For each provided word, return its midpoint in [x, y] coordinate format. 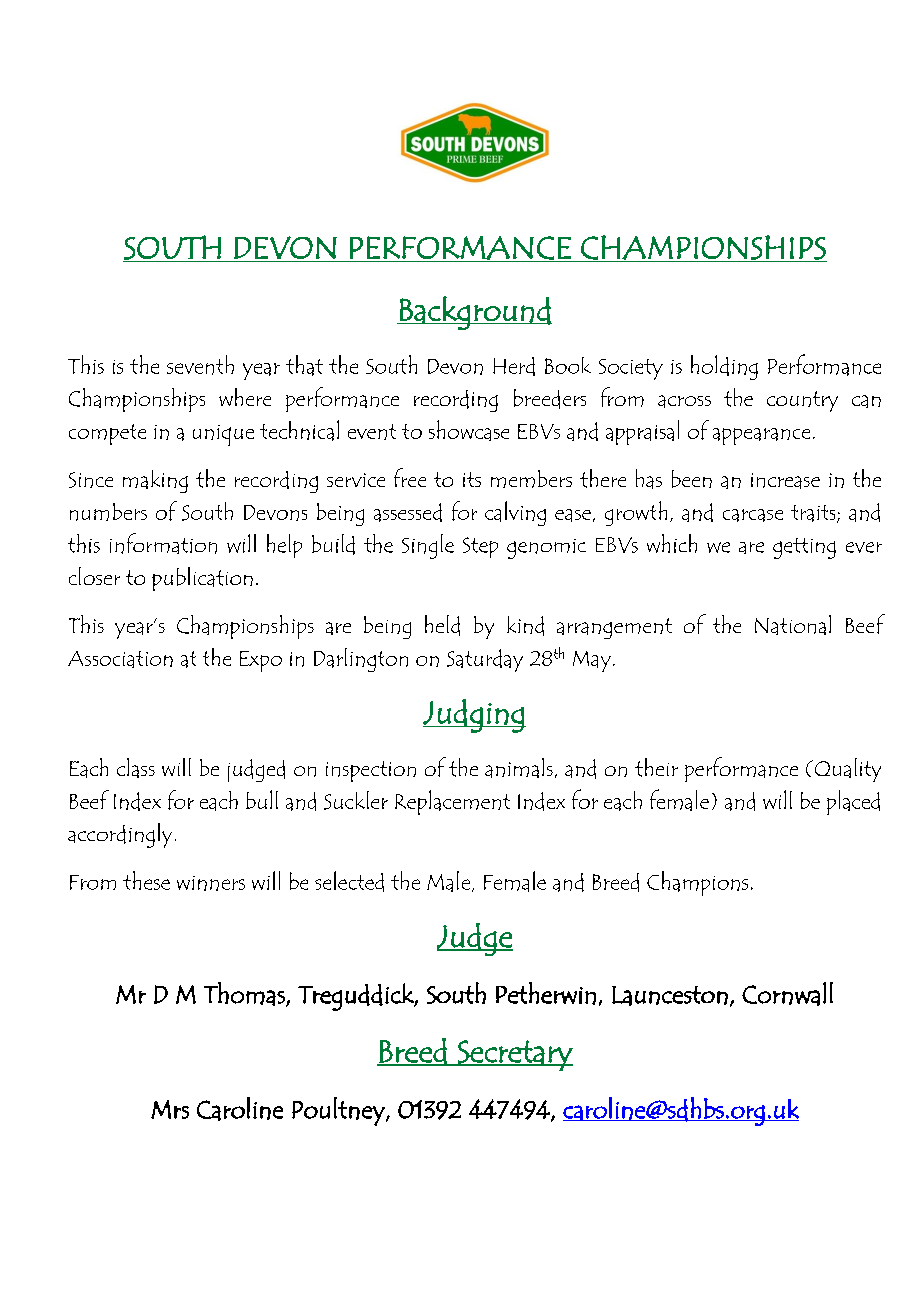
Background [475, 313]
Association [120, 659]
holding [724, 367]
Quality [848, 770]
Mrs [170, 1109]
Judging [474, 716]
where [245, 397]
